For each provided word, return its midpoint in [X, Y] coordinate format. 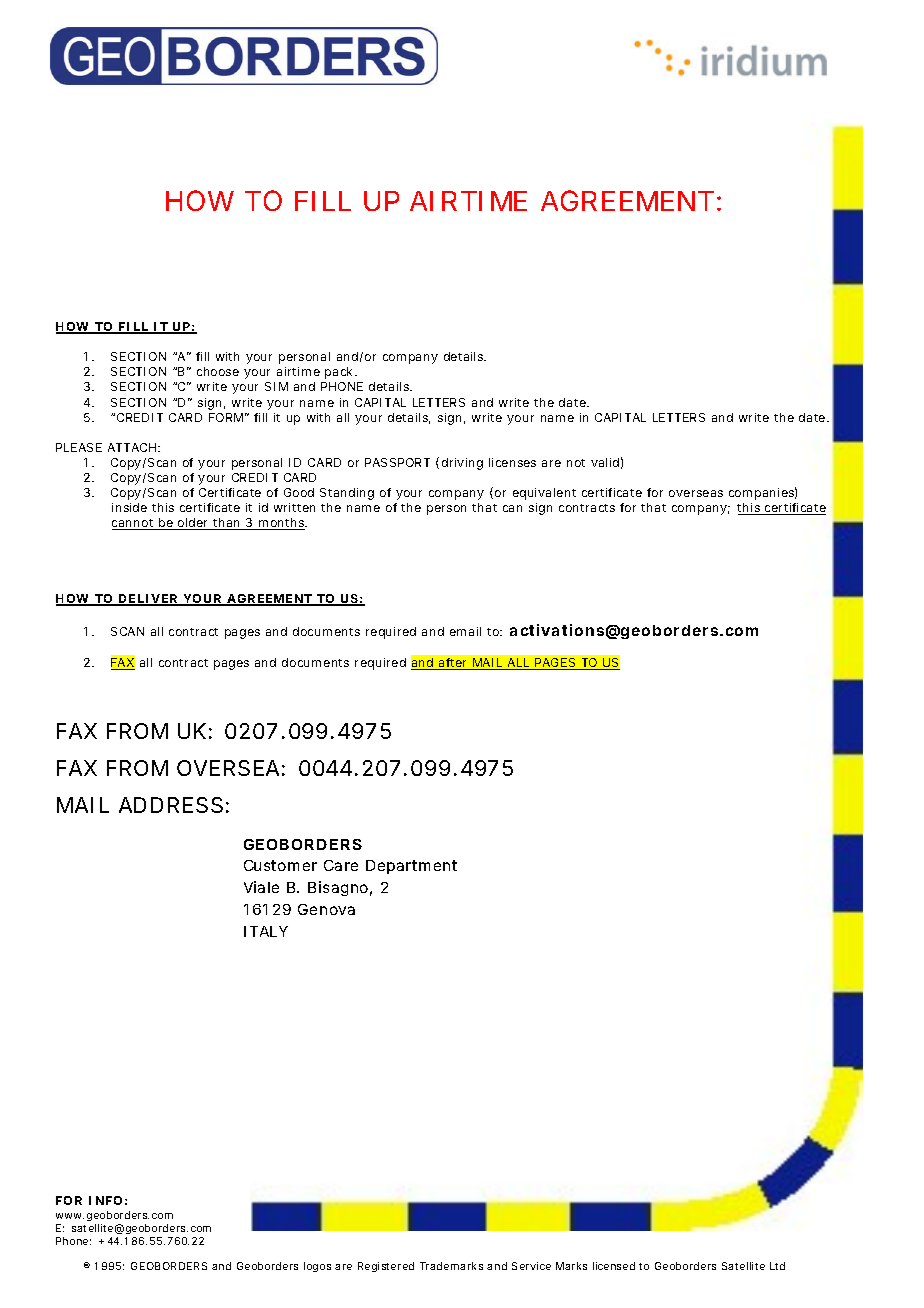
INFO [105, 1200]
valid [605, 462]
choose [218, 371]
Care [341, 865]
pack [338, 373]
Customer [280, 865]
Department [411, 867]
